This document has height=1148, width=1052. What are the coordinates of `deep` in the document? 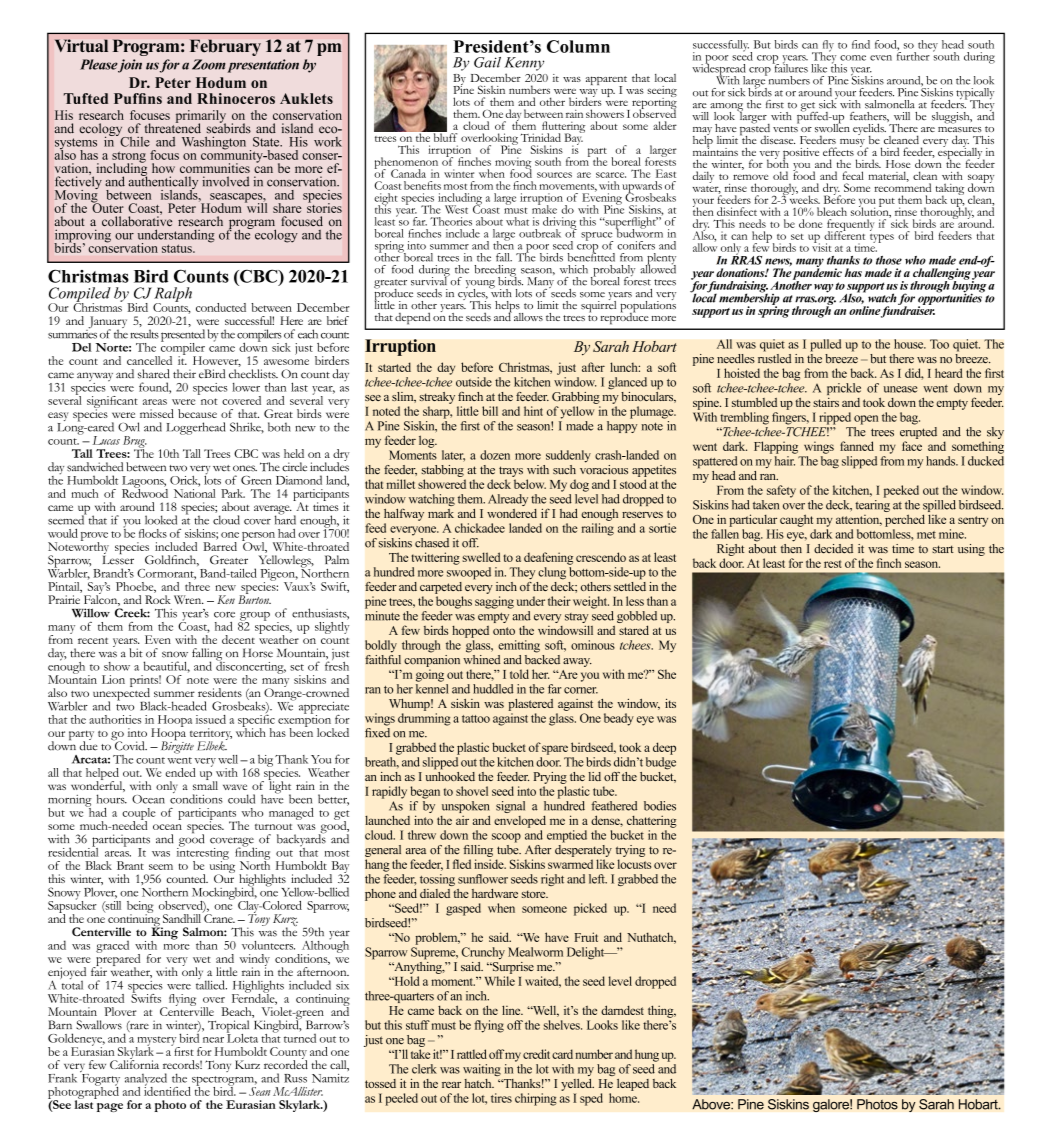 It's located at (664, 748).
